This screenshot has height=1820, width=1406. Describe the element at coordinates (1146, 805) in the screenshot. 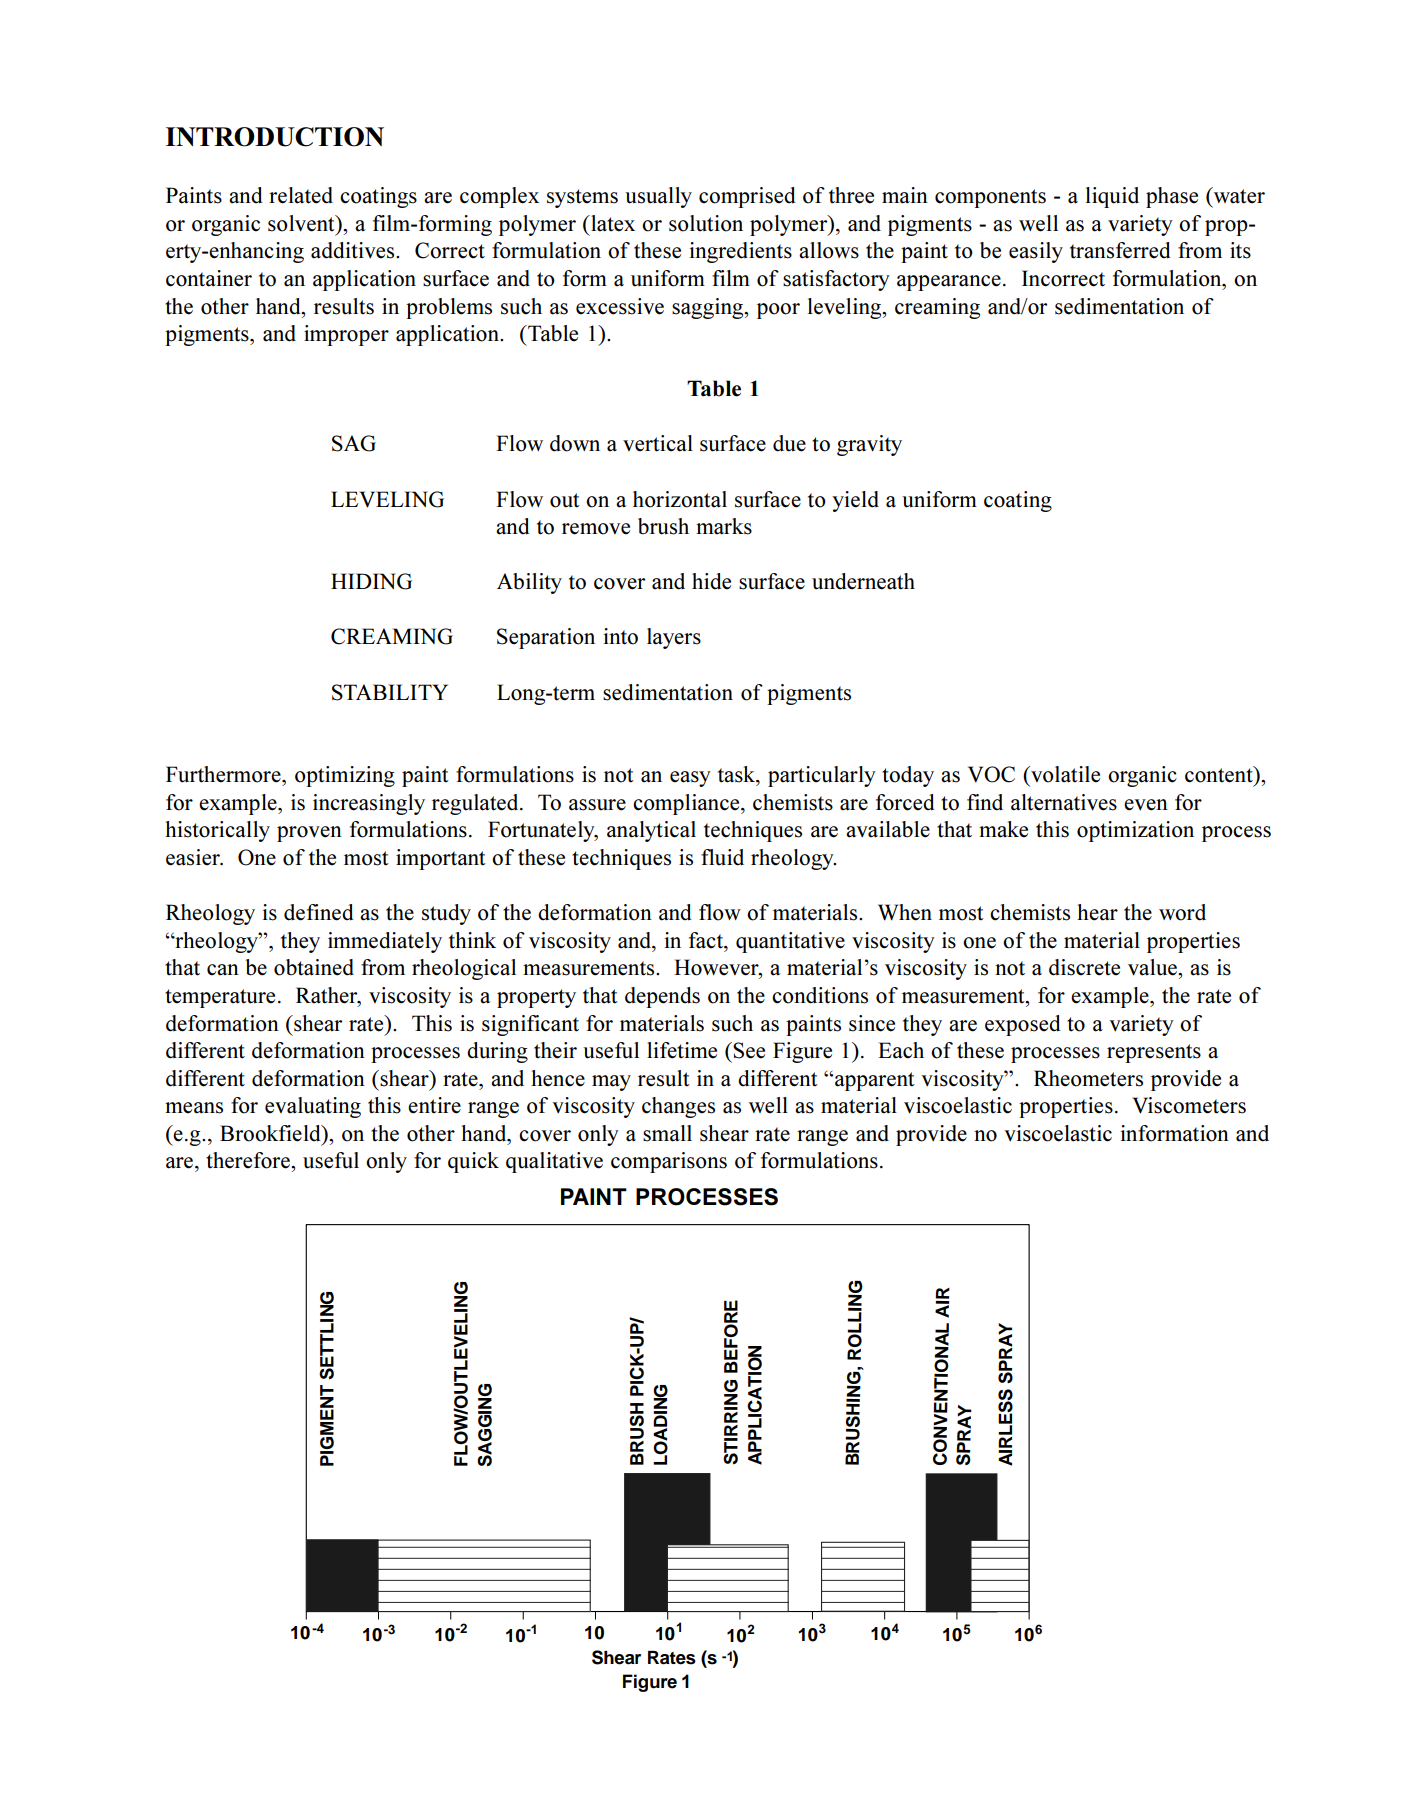

I see `even` at that location.
